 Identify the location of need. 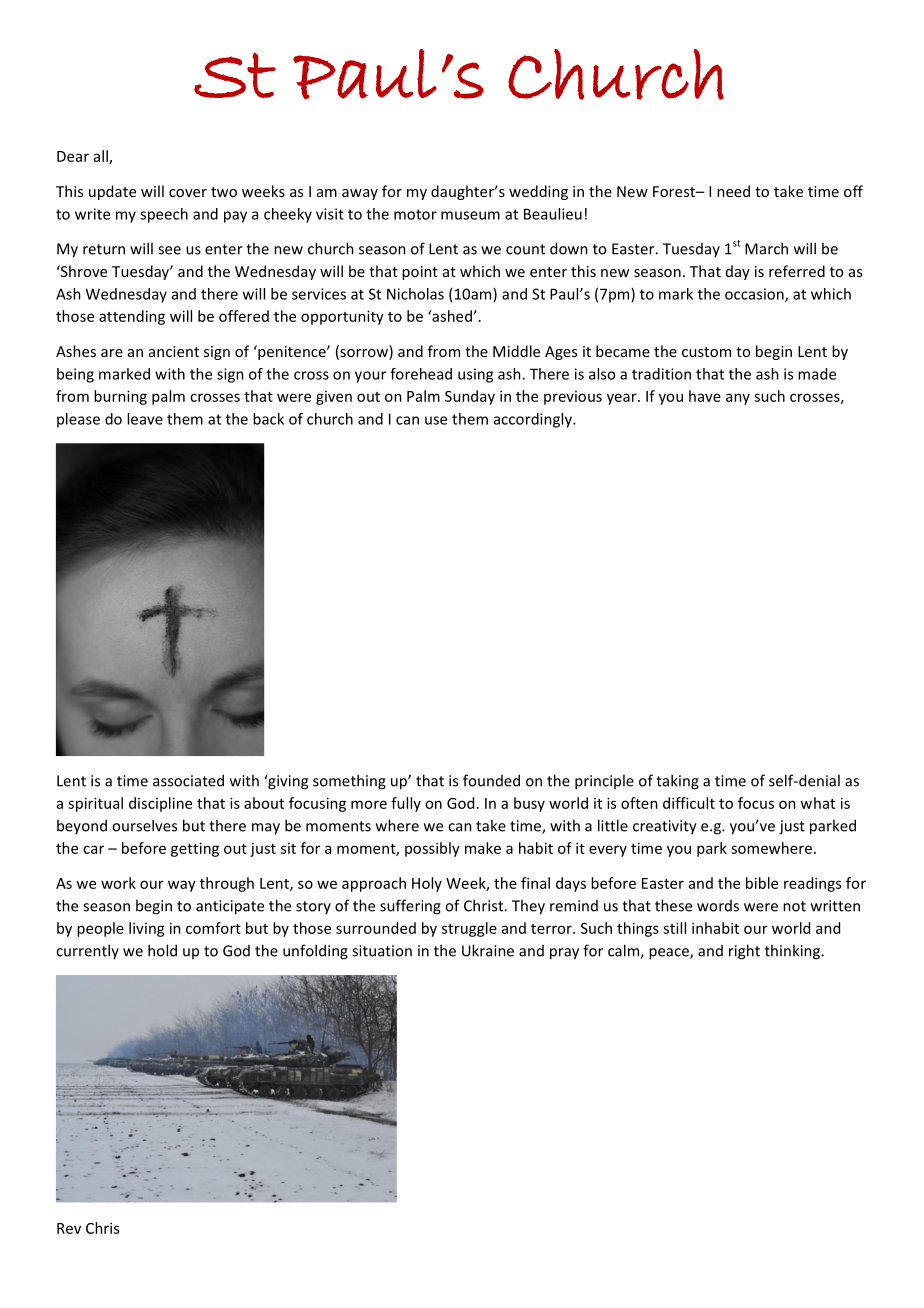
(733, 191).
